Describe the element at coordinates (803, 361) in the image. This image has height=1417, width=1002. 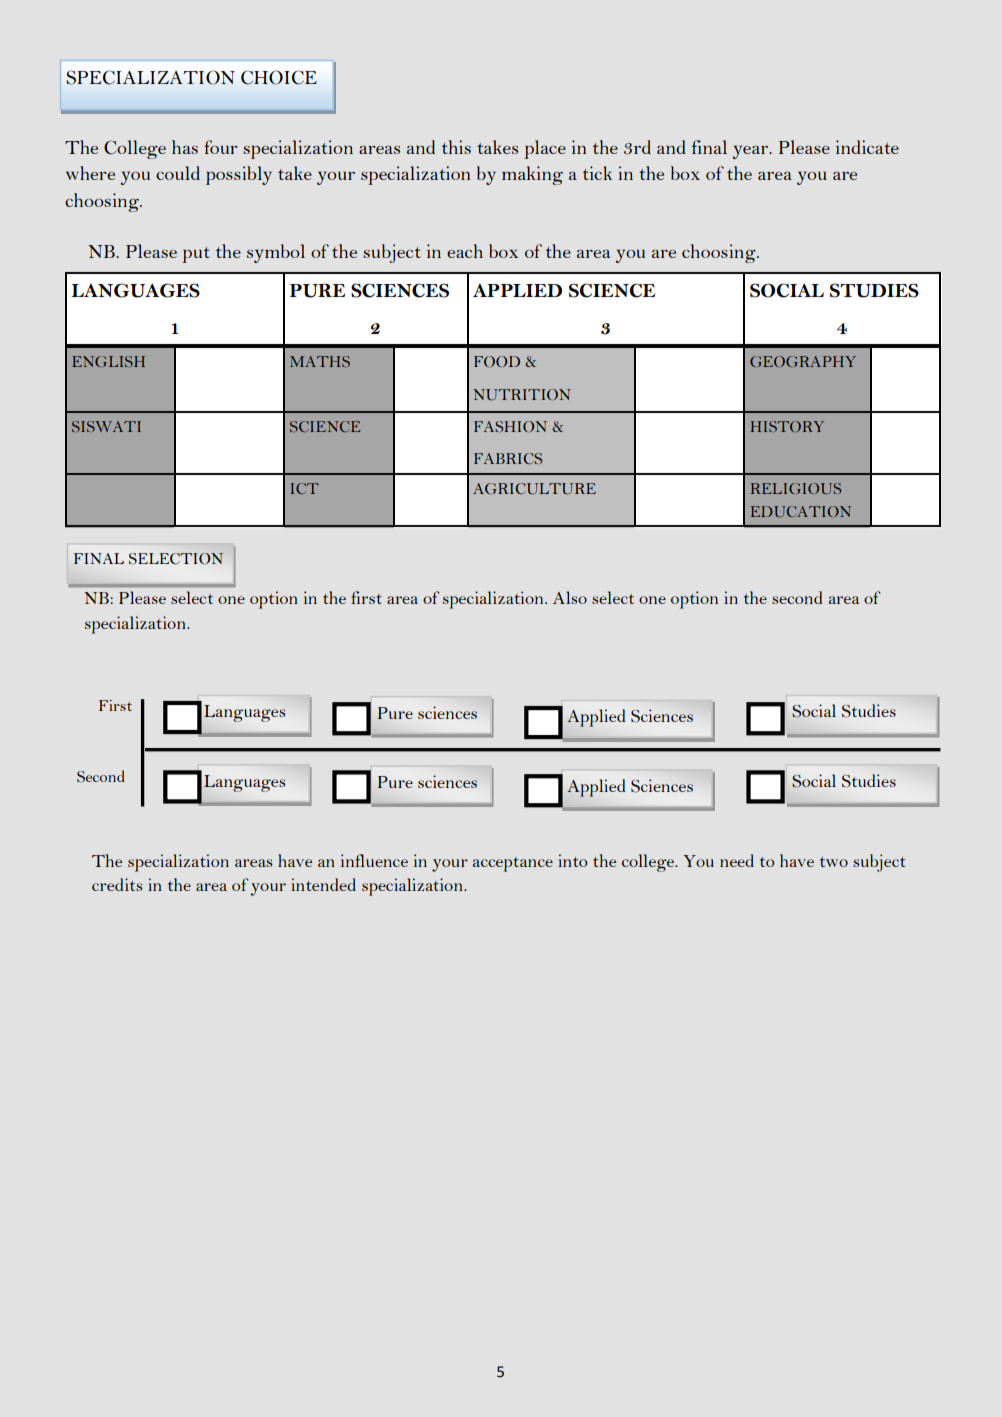
I see `GEOGRAPHY` at that location.
